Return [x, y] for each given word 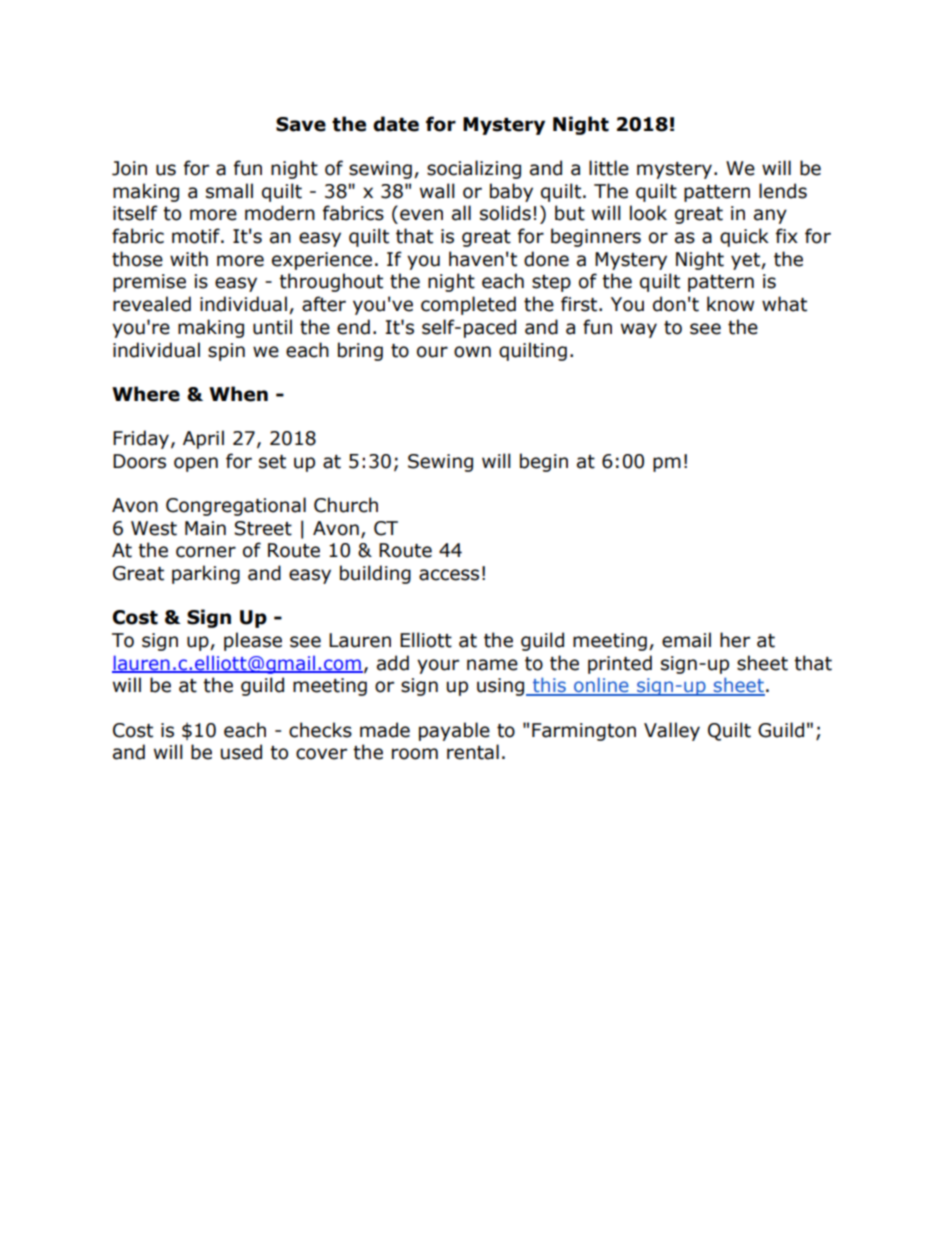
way [639, 330]
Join [129, 168]
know [730, 304]
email [686, 640]
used [241, 752]
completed [468, 305]
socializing [474, 169]
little [609, 168]
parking [206, 574]
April [203, 439]
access [449, 575]
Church [346, 505]
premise [149, 283]
